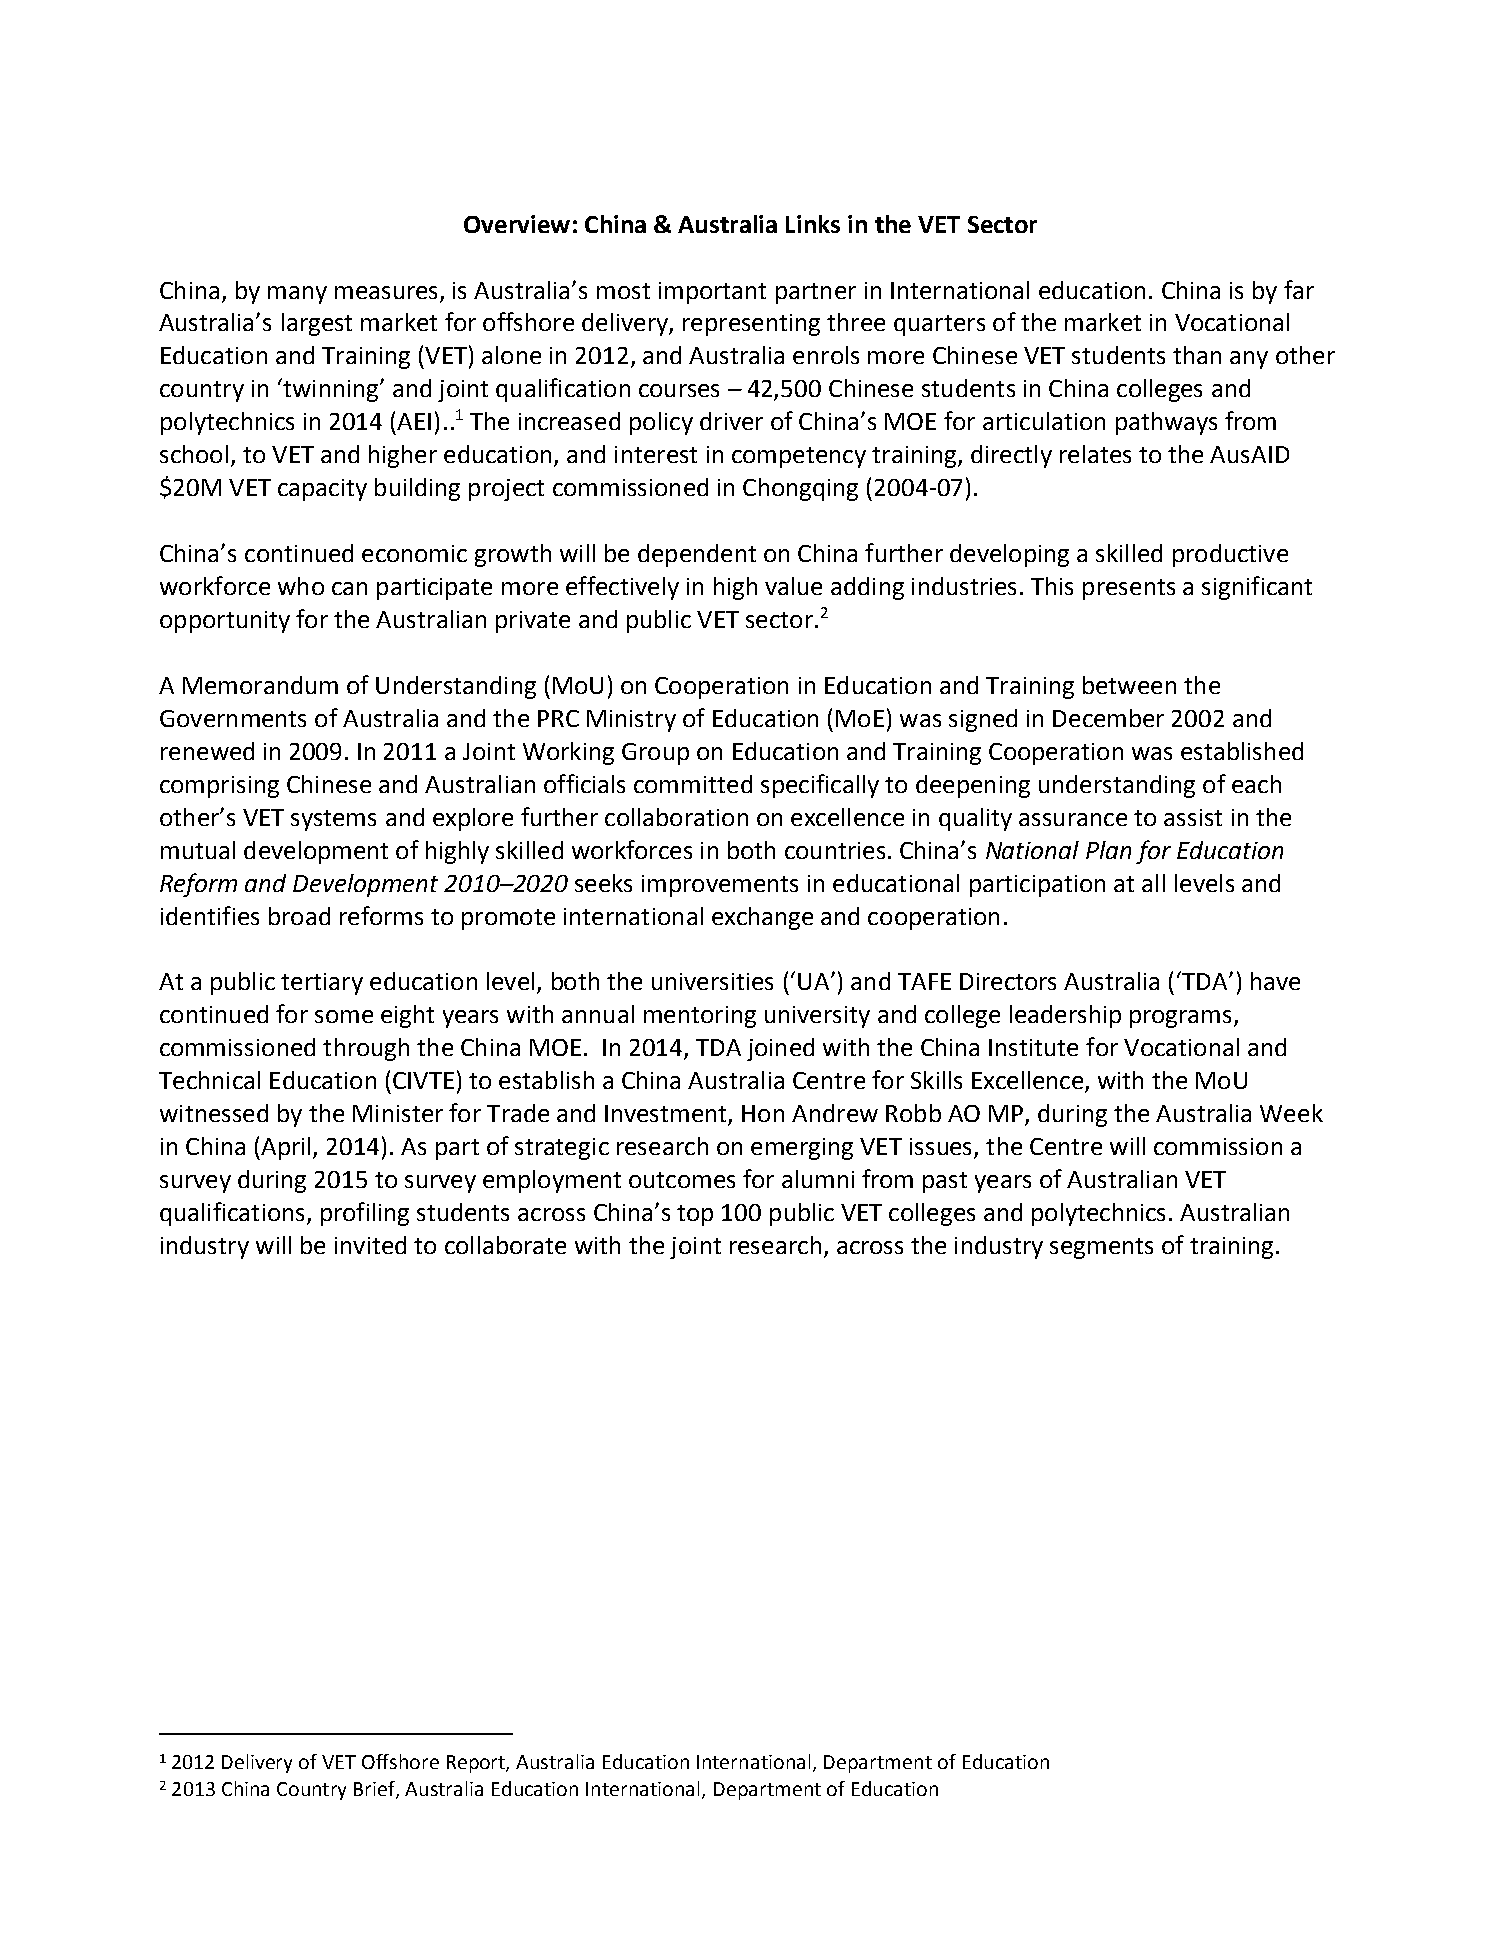 The height and width of the document is (1943, 1501). Describe the element at coordinates (695, 1215) in the document. I see `top` at that location.
